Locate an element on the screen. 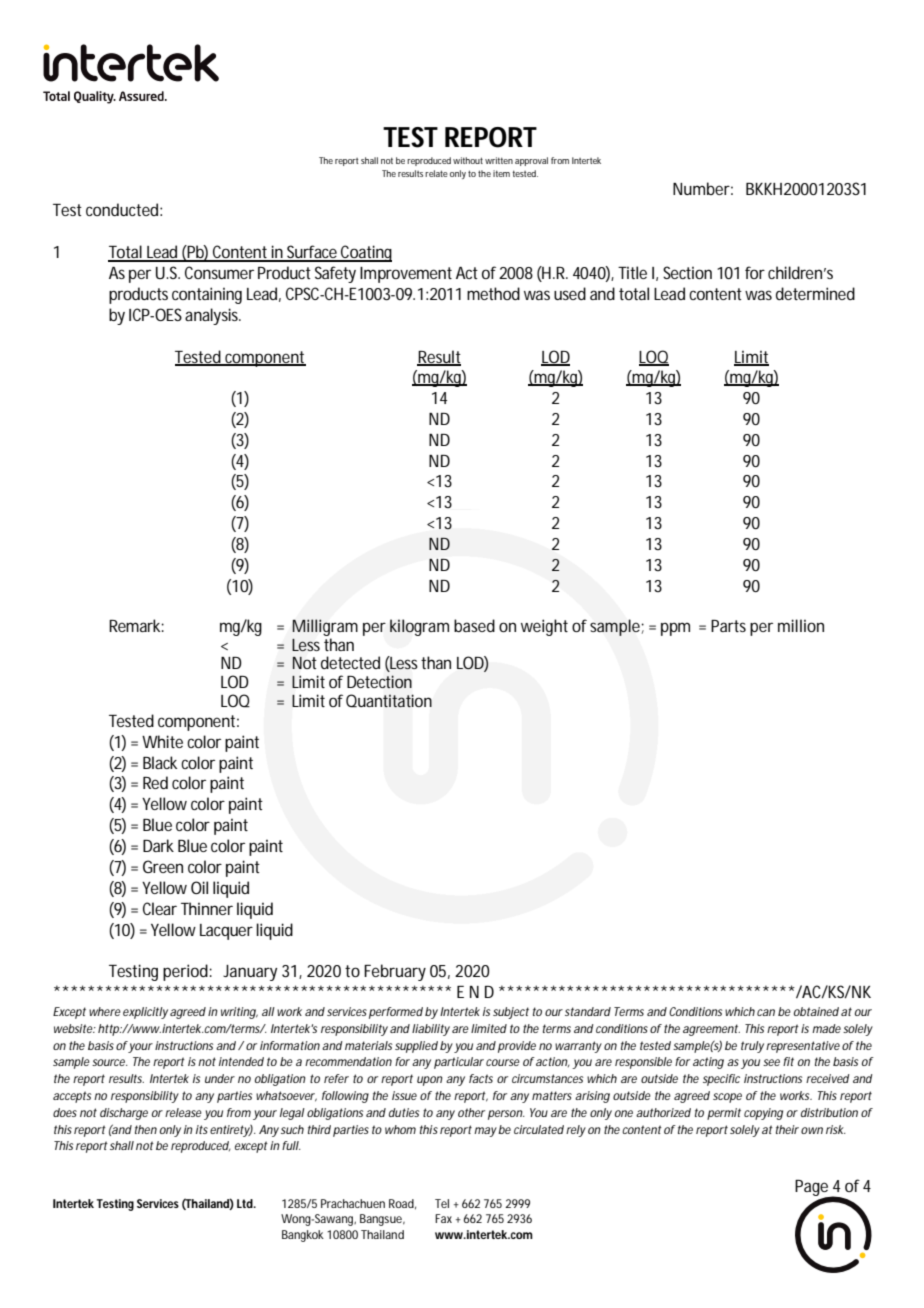  Green is located at coordinates (163, 866).
